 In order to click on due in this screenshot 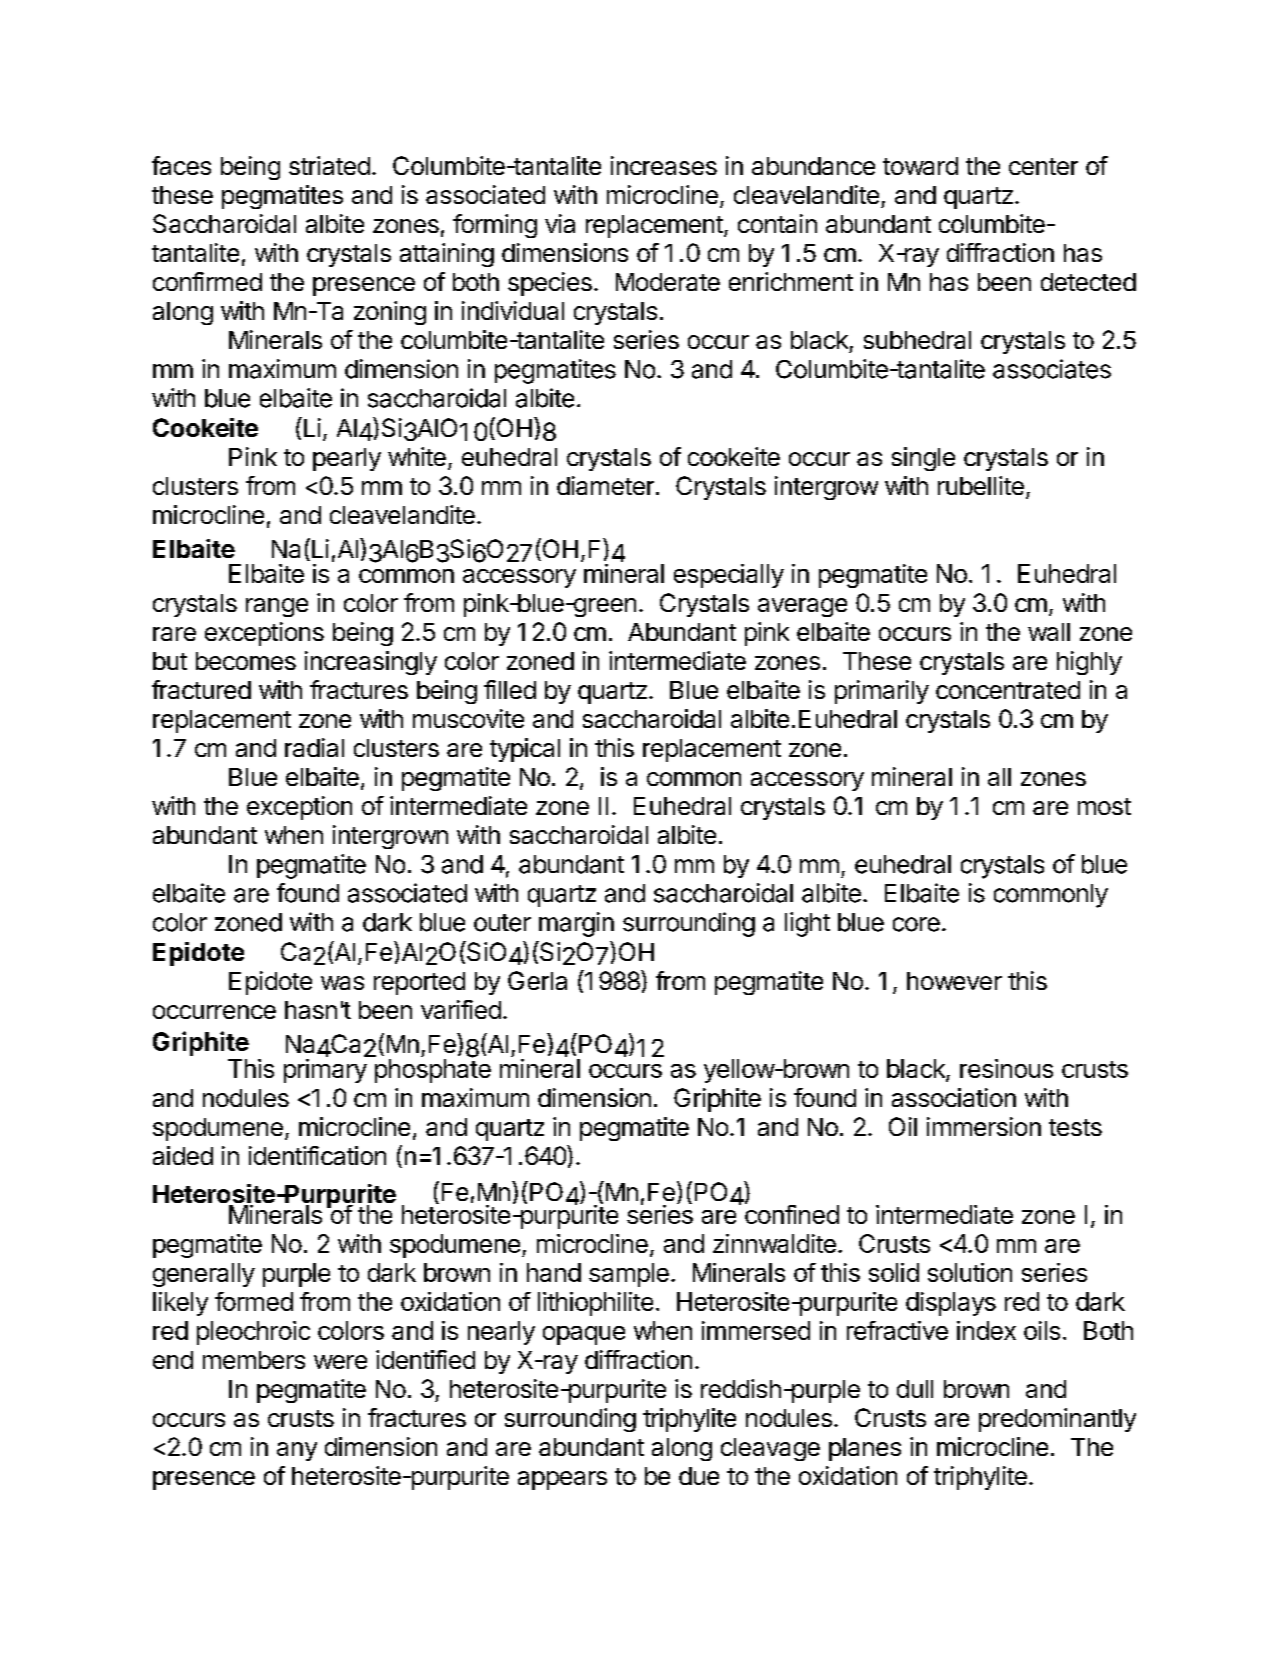, I will do `click(699, 1476)`.
